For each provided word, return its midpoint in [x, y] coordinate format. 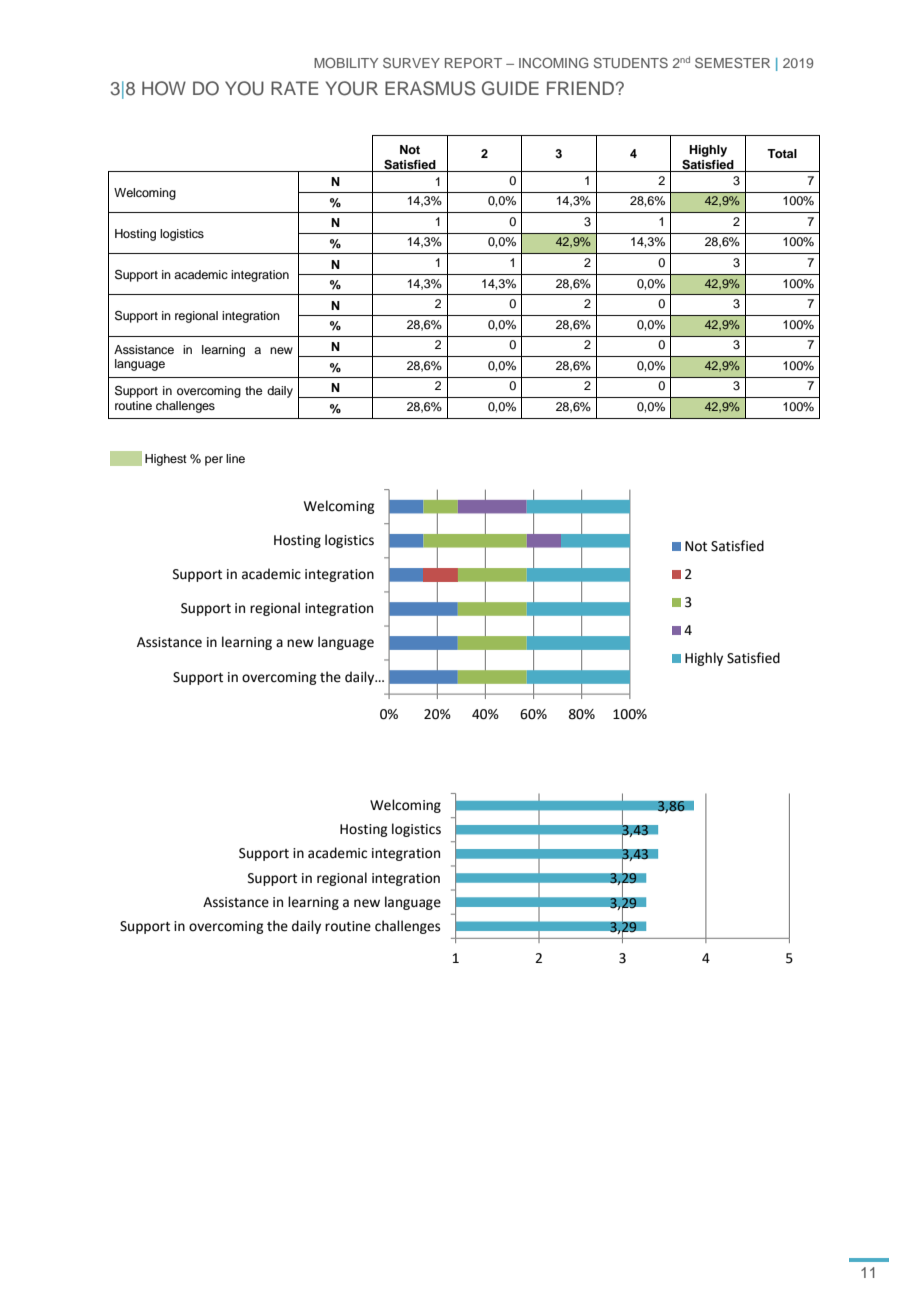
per [214, 461]
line [235, 458]
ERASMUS [430, 88]
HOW [164, 88]
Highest [166, 460]
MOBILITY [346, 62]
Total [782, 153]
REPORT [473, 63]
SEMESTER [732, 62]
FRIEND [580, 88]
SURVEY [411, 62]
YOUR [352, 88]
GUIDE [510, 88]
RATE [294, 88]
